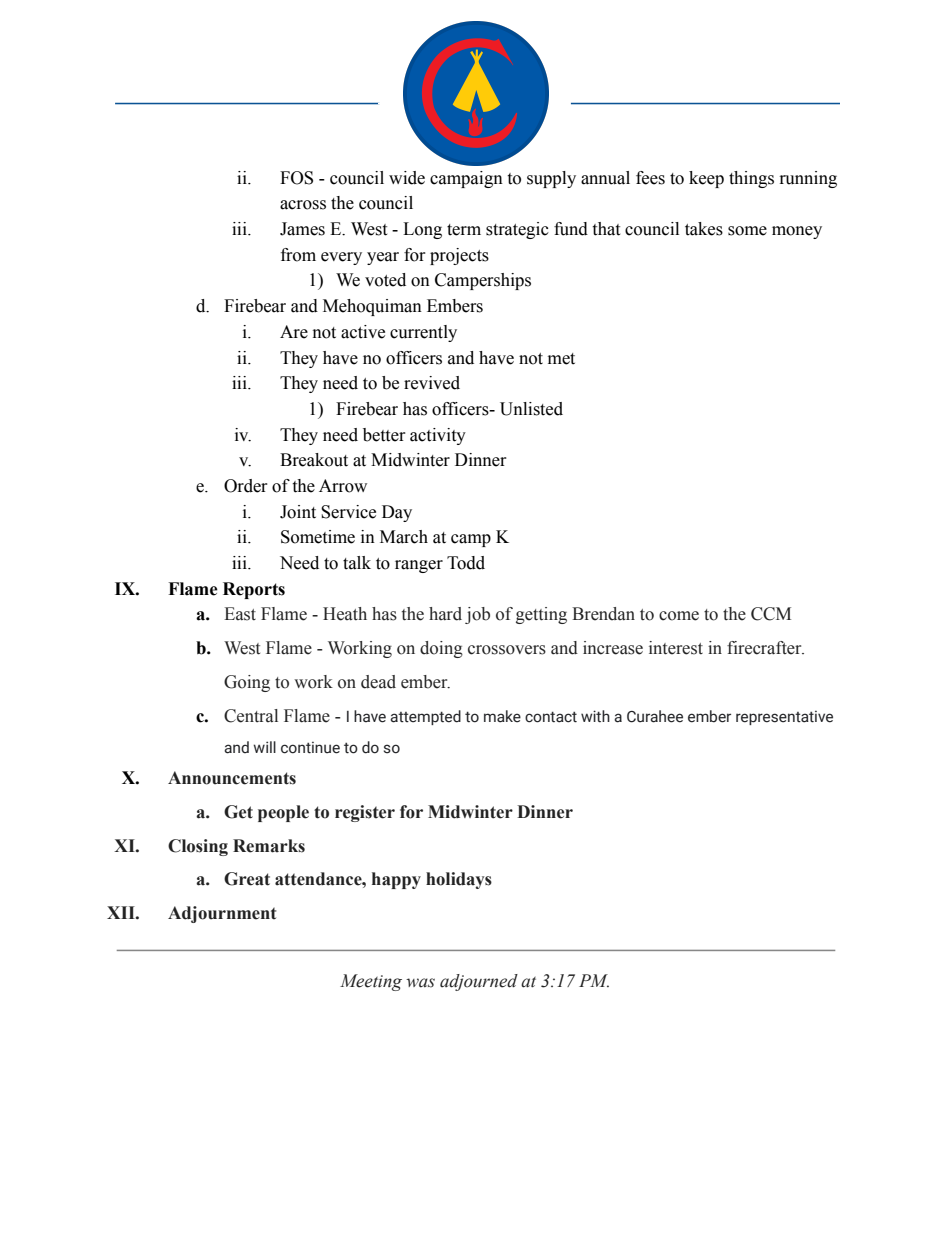 This screenshot has width=952, height=1233. What do you see at coordinates (771, 614) in the screenshot?
I see `CCM` at bounding box center [771, 614].
